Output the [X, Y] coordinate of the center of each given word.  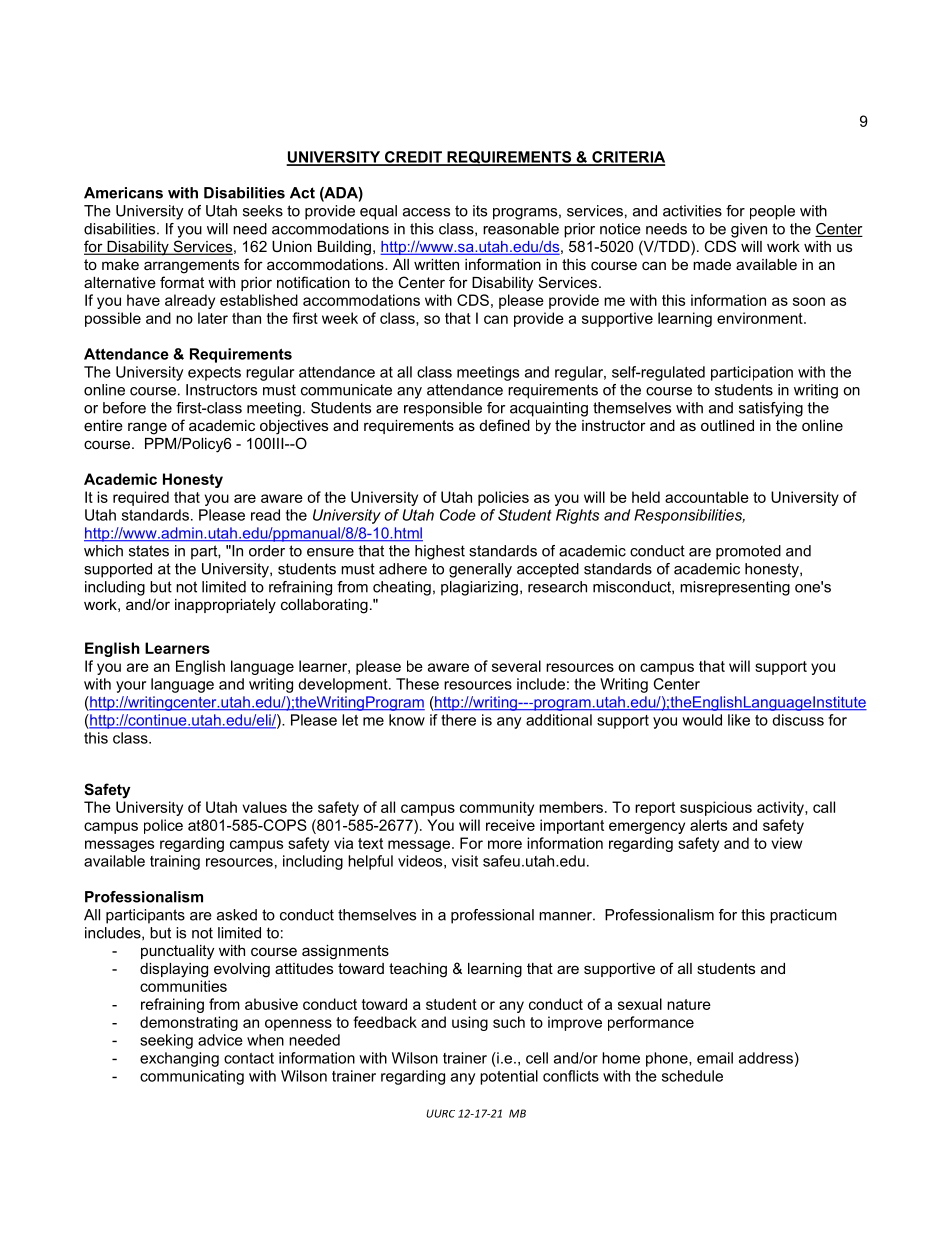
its [480, 211]
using [470, 1023]
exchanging [179, 1059]
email [715, 1058]
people [772, 212]
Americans [123, 193]
